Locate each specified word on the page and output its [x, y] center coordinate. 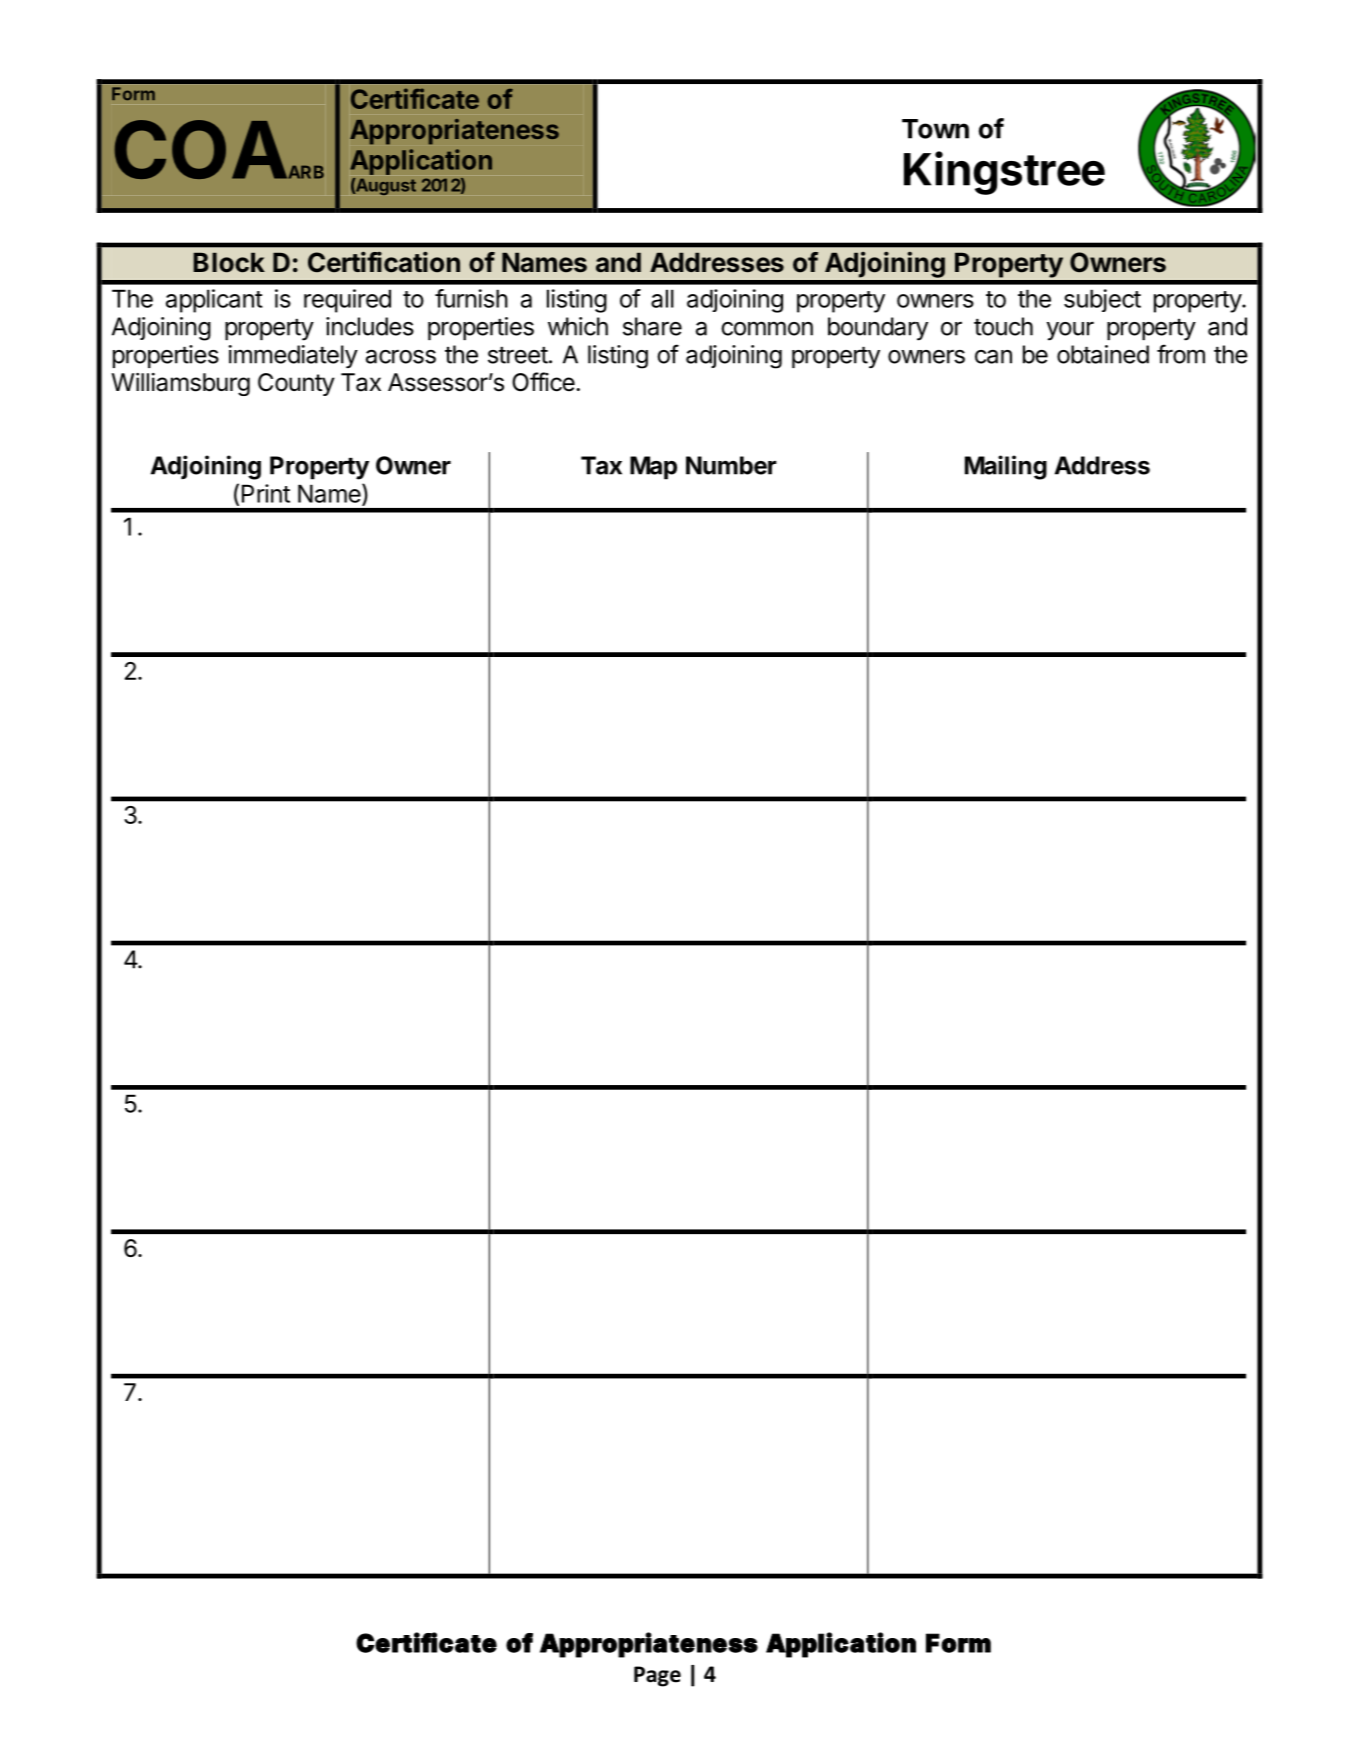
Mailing [1006, 467]
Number [731, 465]
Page [657, 1676]
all [662, 298]
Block [229, 262]
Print [266, 493]
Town [935, 129]
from [1181, 354]
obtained [1103, 354]
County [296, 384]
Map [653, 468]
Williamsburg [180, 384]
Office [544, 382]
